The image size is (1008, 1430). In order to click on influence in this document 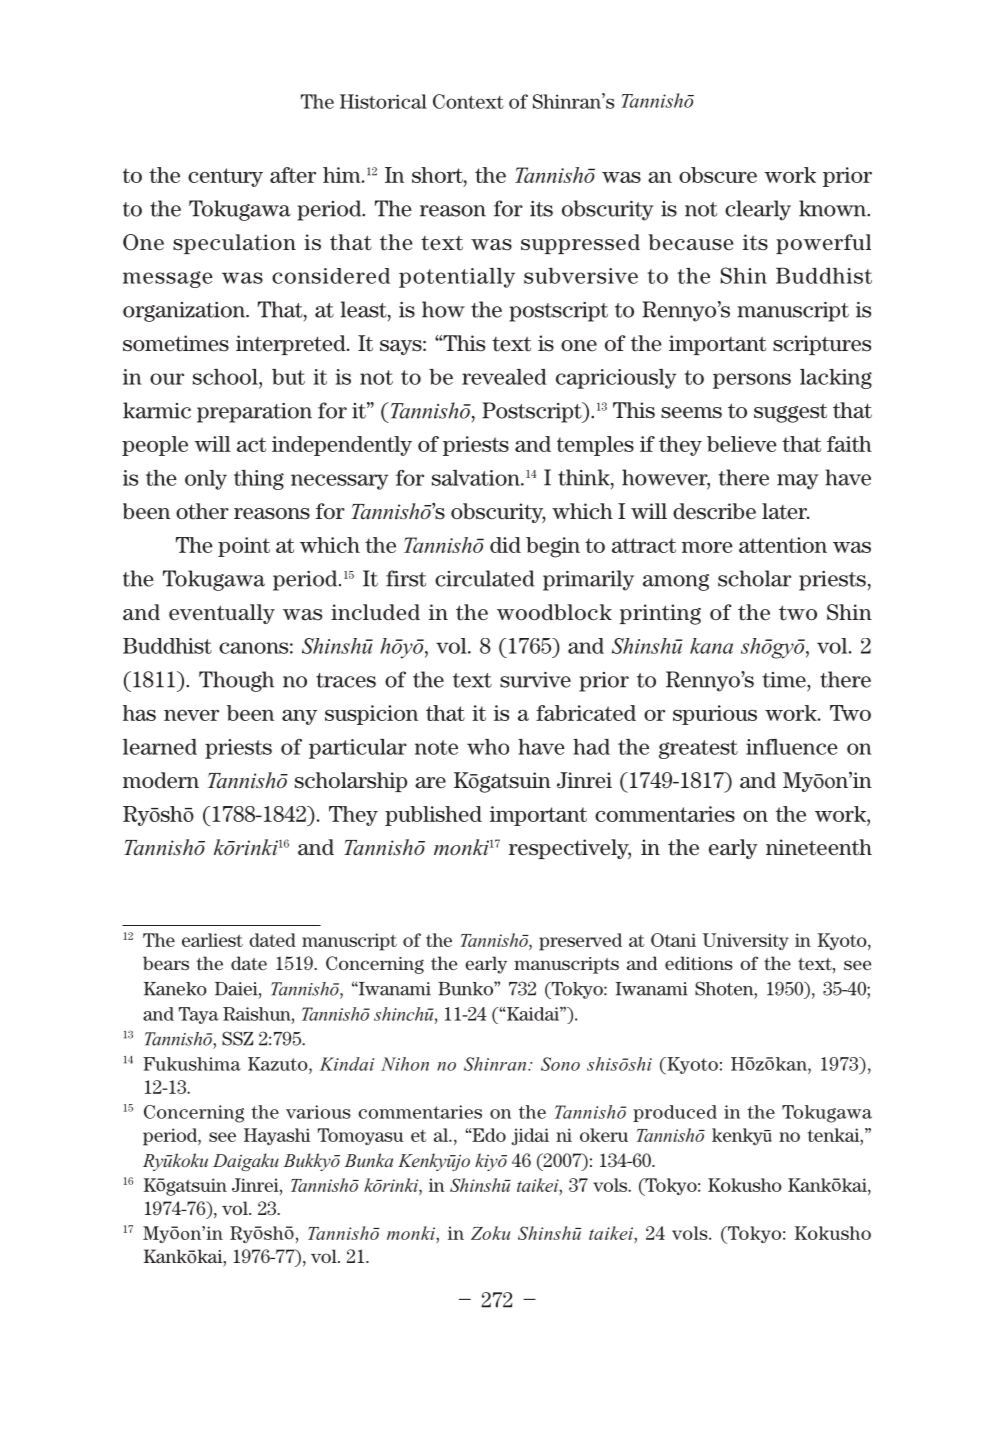, I will do `click(792, 747)`.
